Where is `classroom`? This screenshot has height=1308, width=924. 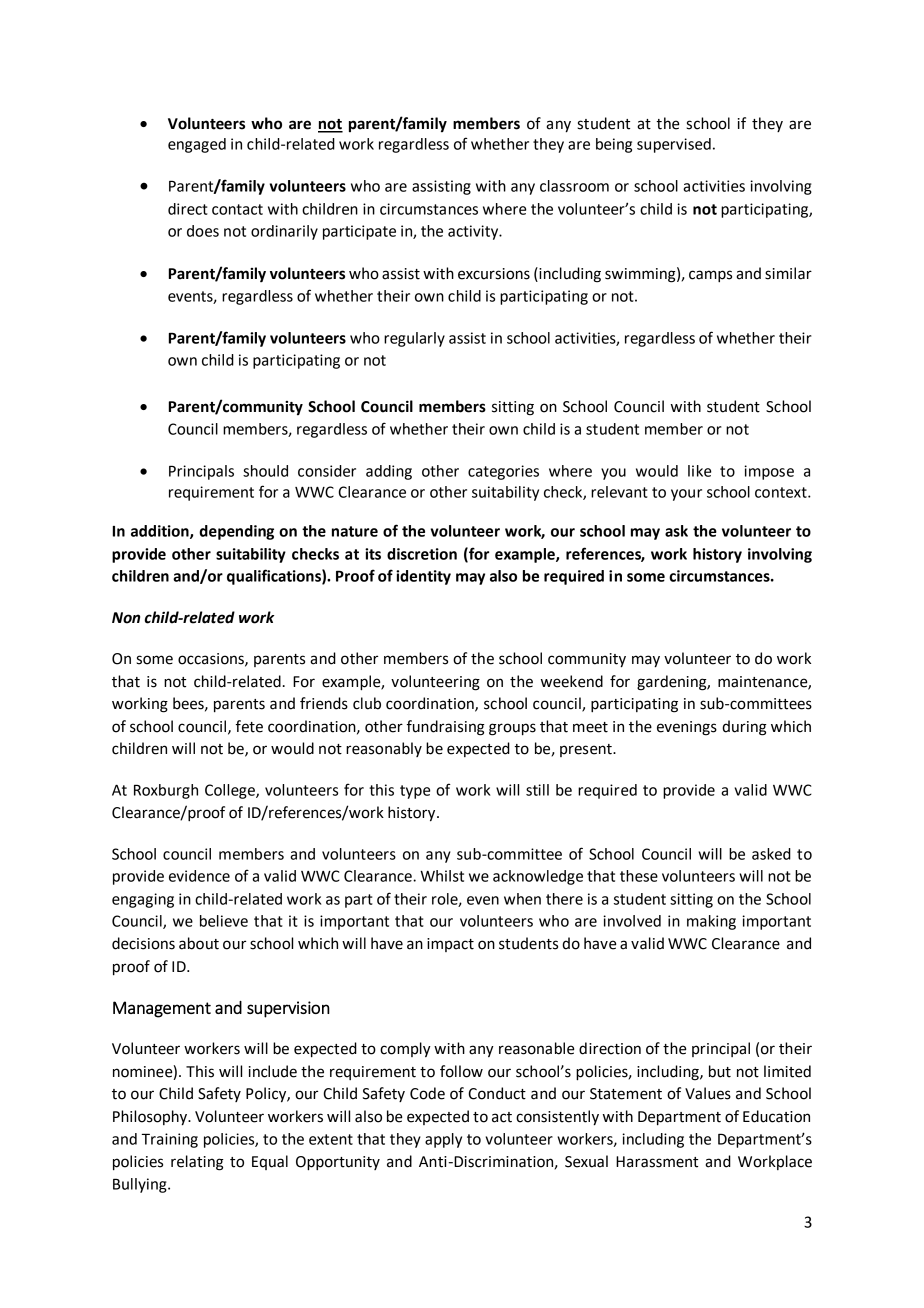 classroom is located at coordinates (574, 186).
